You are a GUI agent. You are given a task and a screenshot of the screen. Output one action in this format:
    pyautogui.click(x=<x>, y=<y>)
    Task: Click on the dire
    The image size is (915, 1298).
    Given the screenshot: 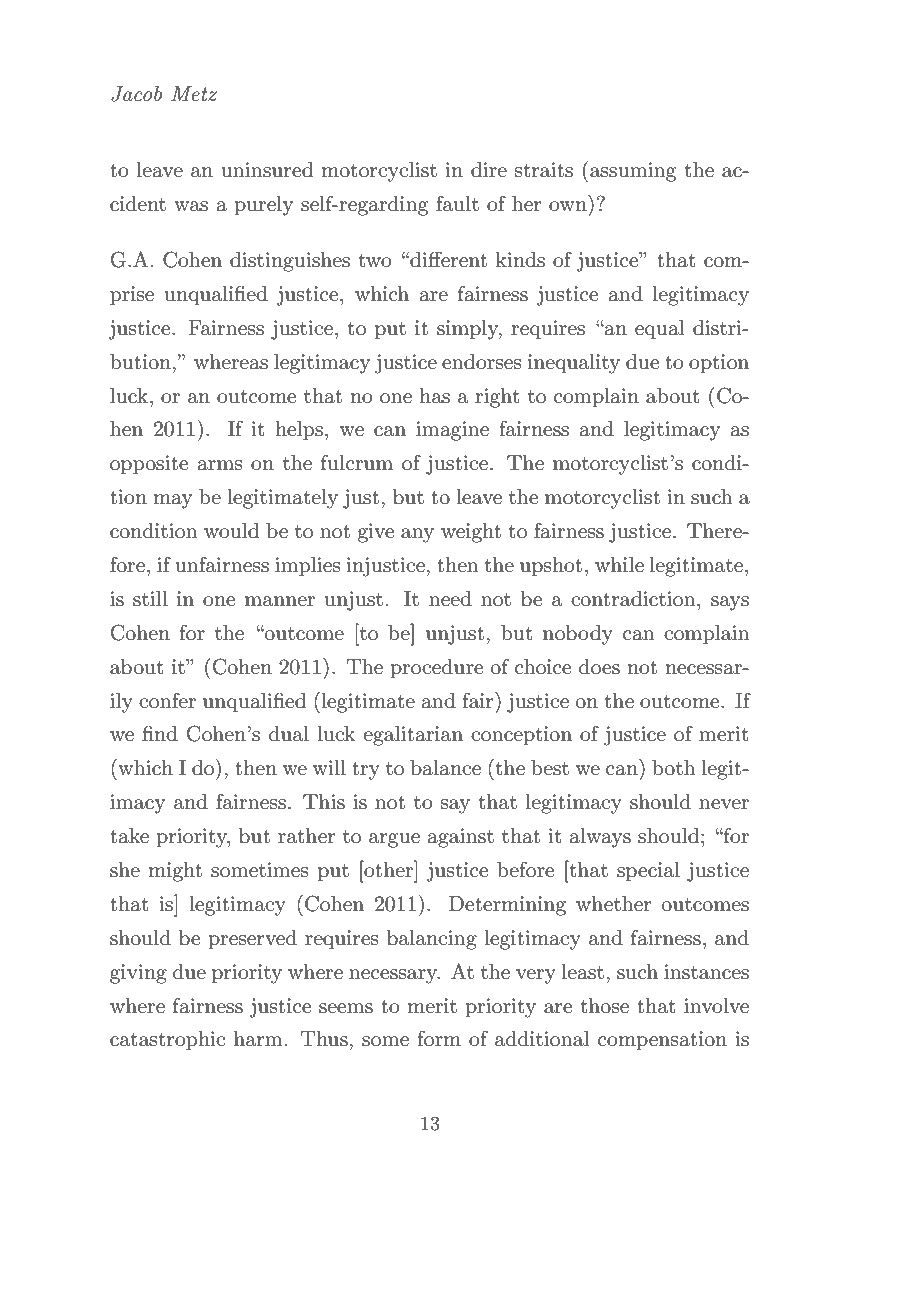 What is the action you would take?
    pyautogui.click(x=489, y=170)
